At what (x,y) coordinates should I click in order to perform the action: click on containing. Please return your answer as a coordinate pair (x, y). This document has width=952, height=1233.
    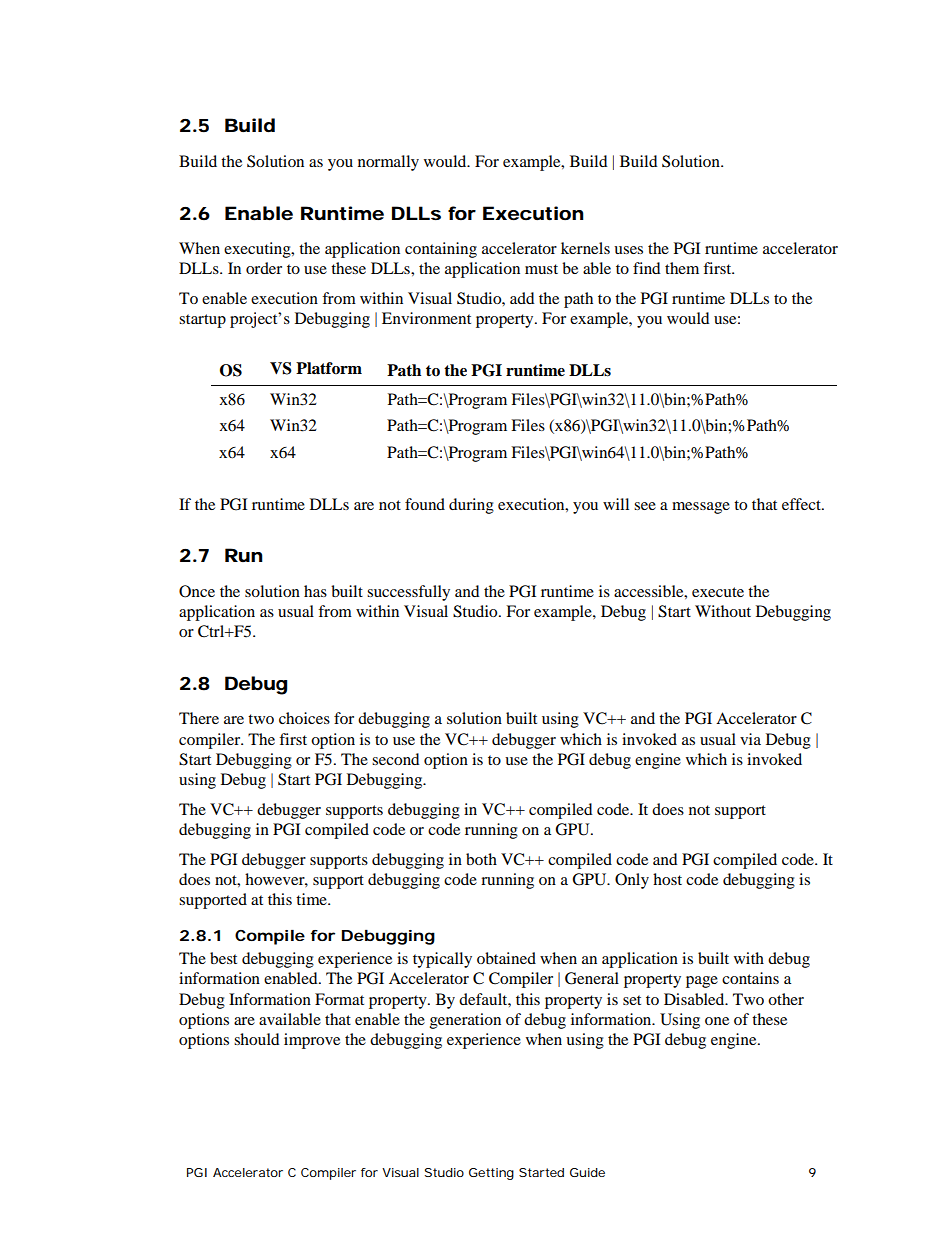
    Looking at the image, I should click on (441, 250).
